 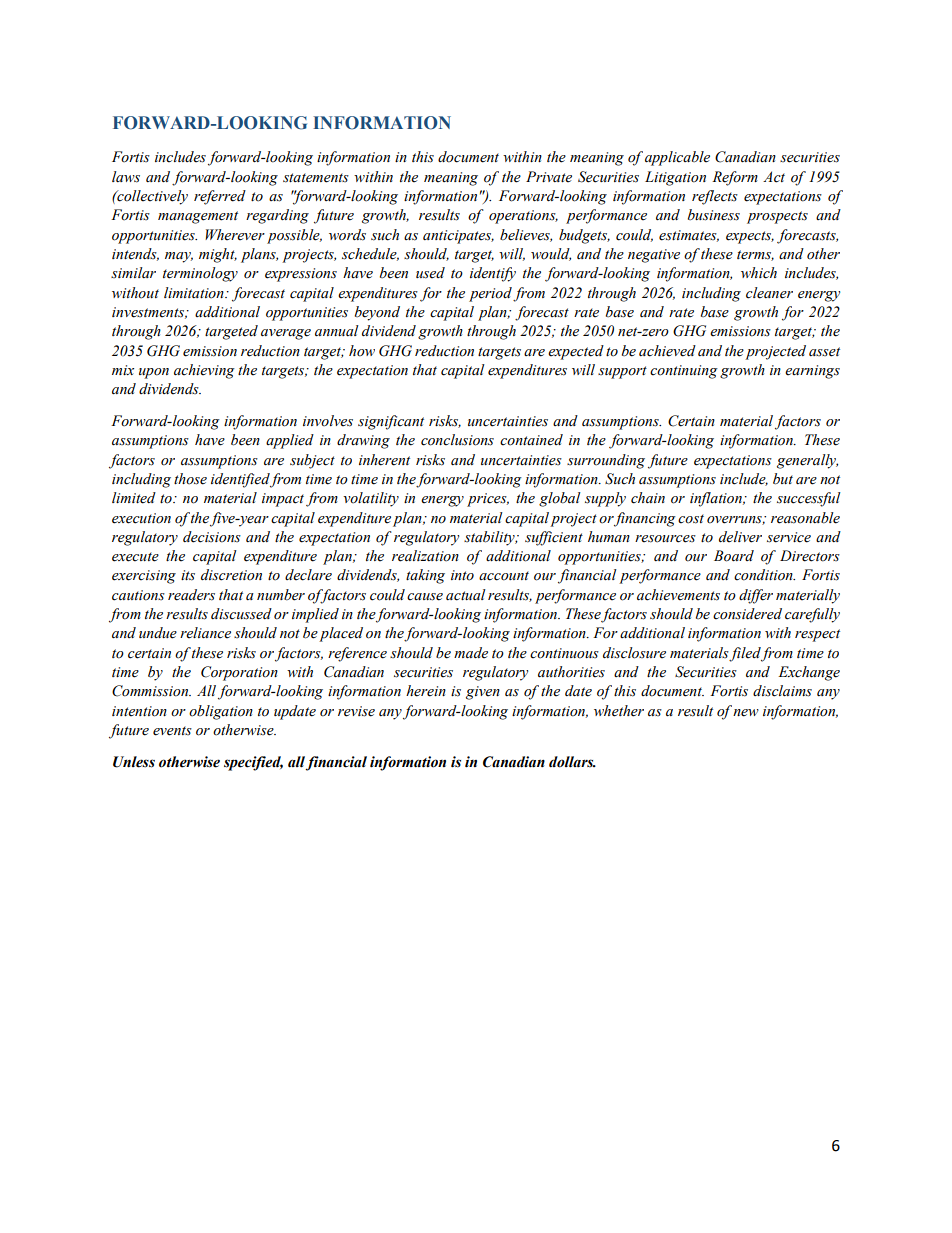 I want to click on Private, so click(x=549, y=177).
